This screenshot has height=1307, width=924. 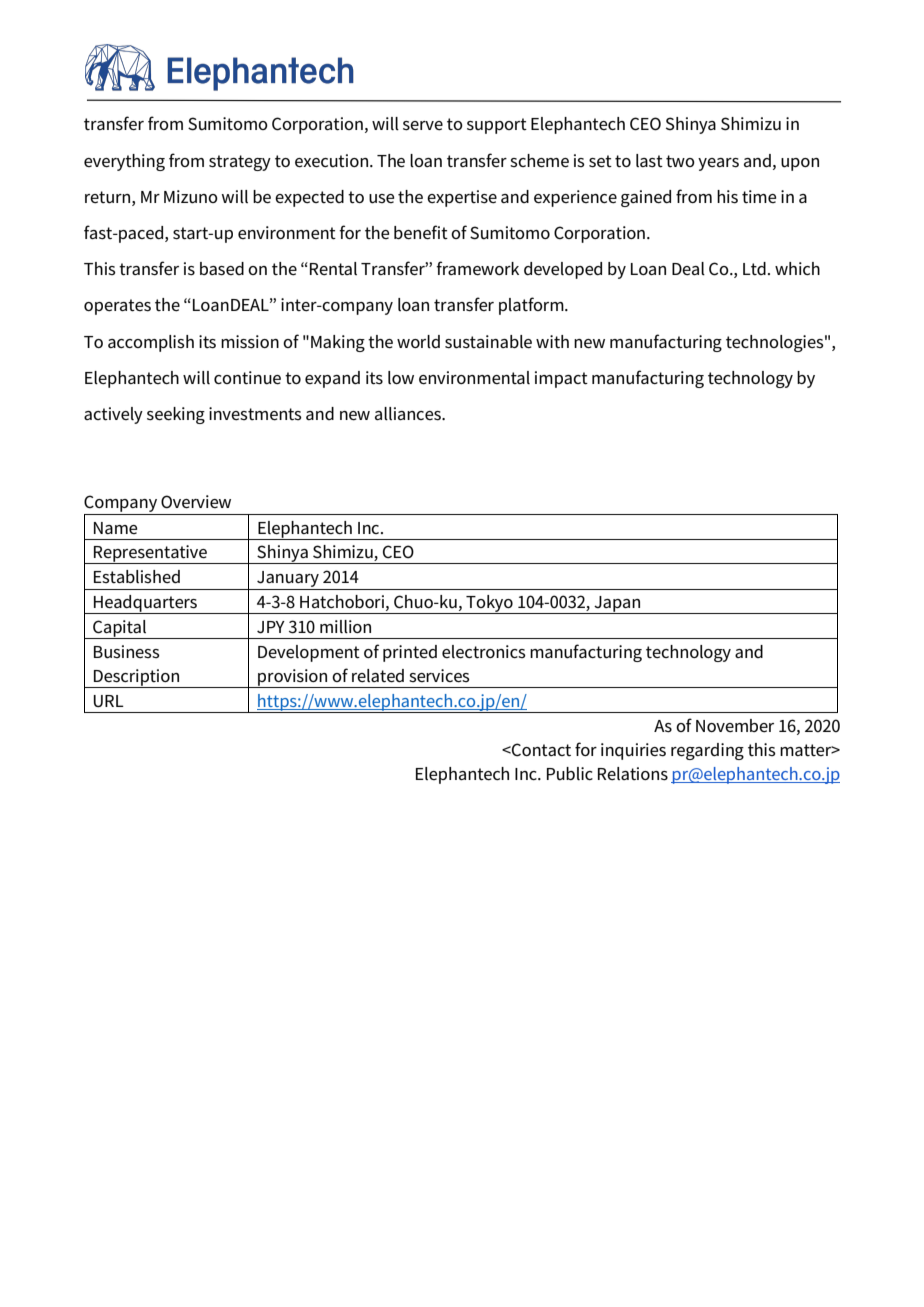 What do you see at coordinates (151, 343) in the screenshot?
I see `accomplish` at bounding box center [151, 343].
